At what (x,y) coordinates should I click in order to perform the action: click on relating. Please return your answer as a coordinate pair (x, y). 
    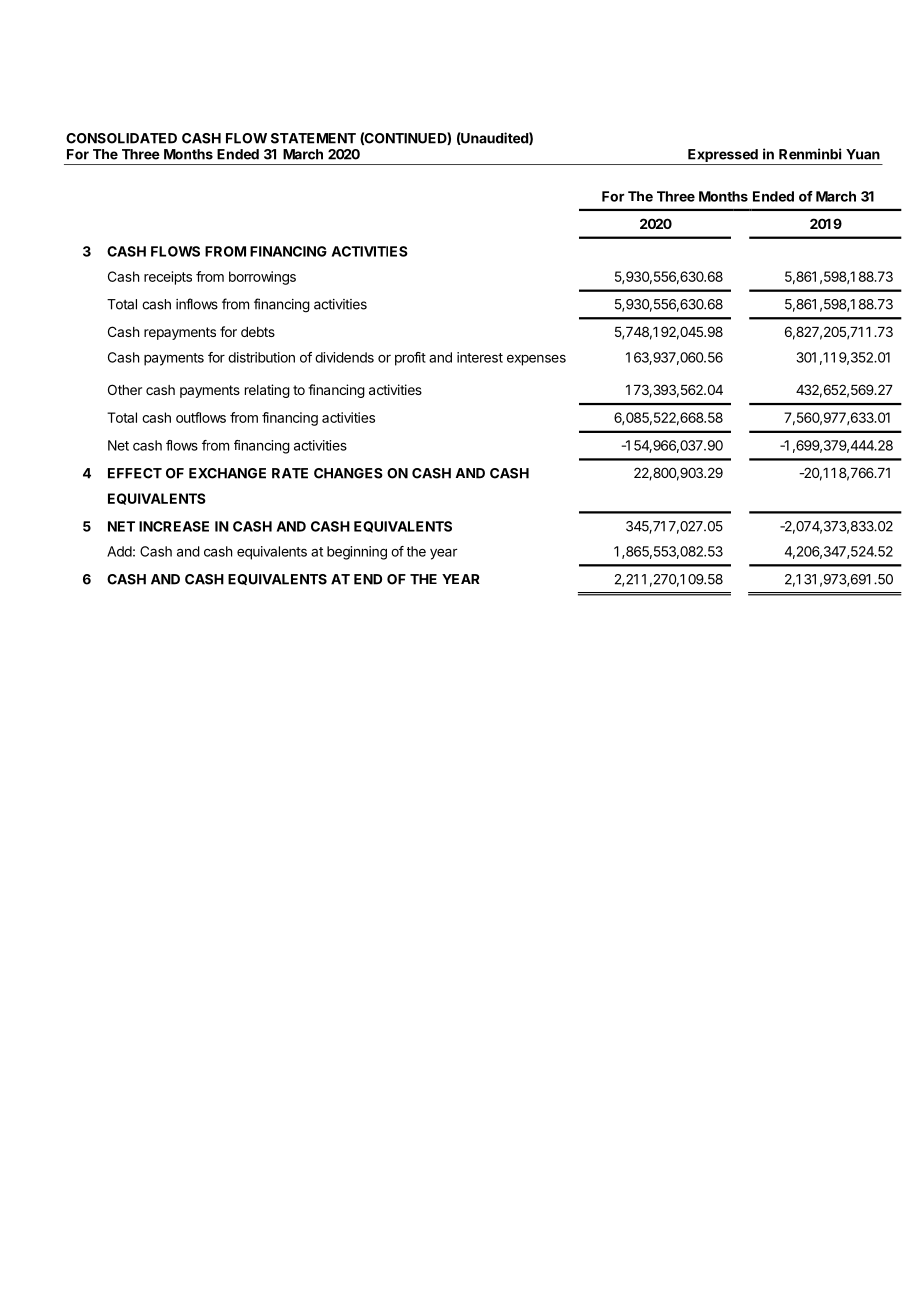
    Looking at the image, I should click on (267, 391).
